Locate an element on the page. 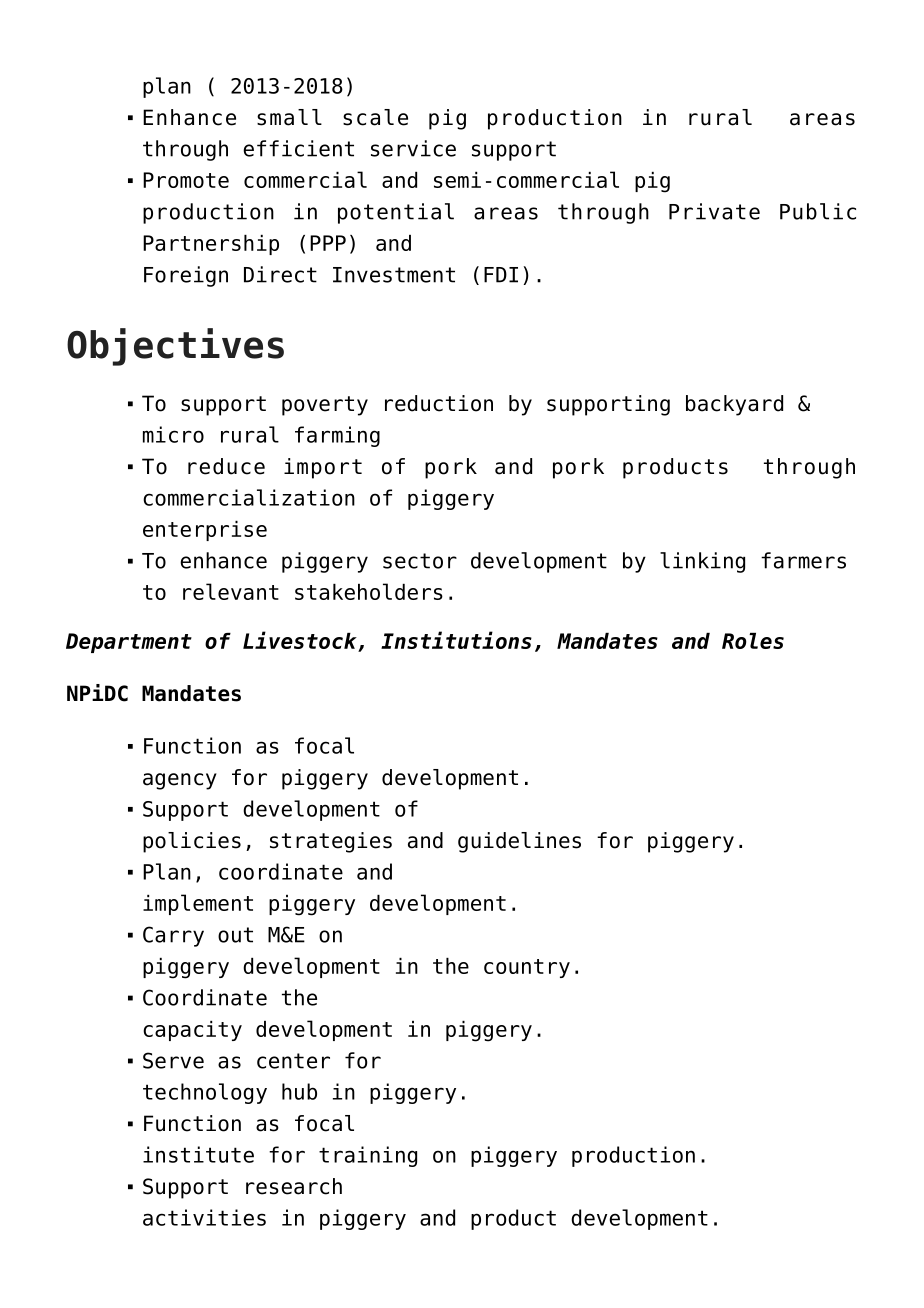  Promote is located at coordinates (186, 180).
